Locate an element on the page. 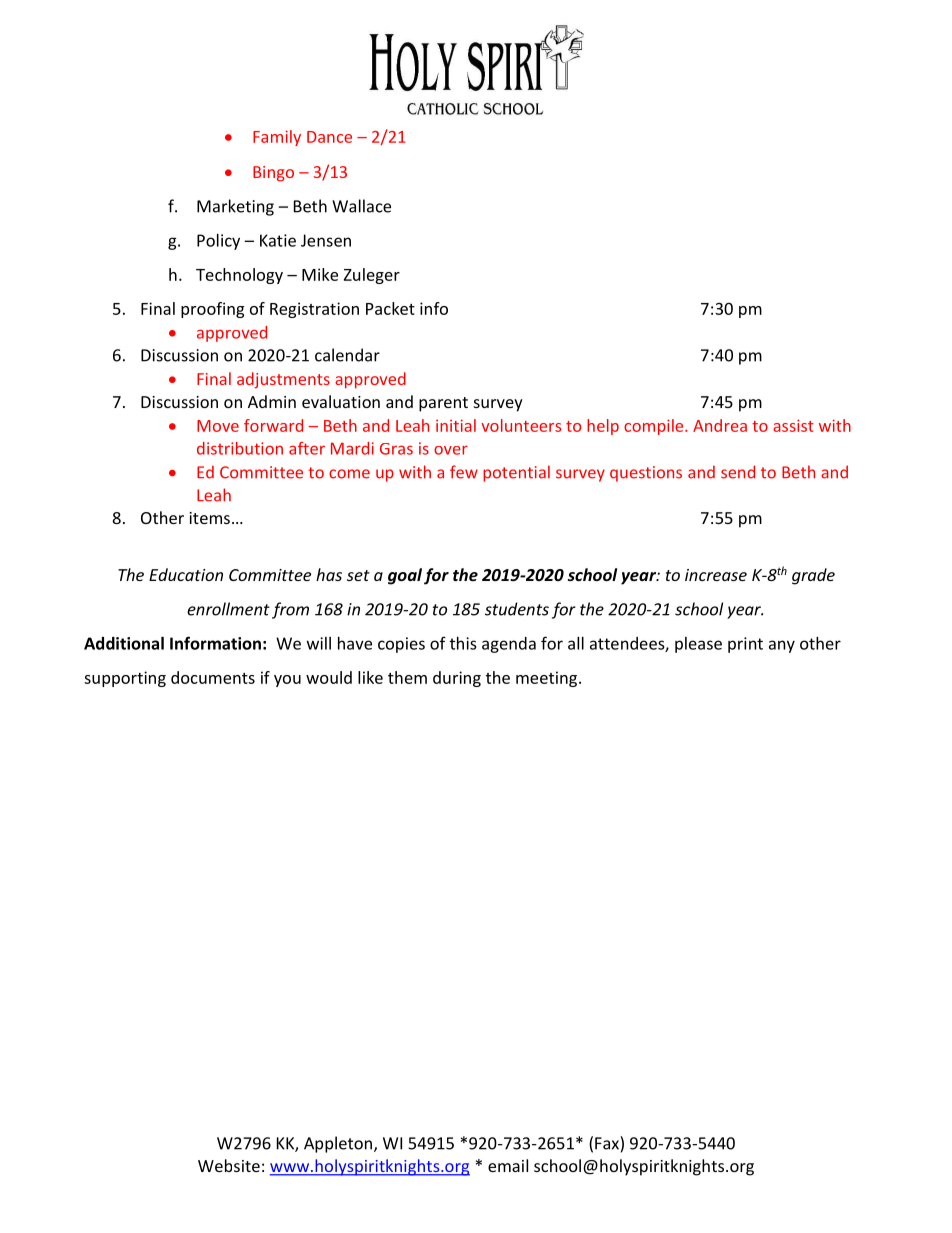  this is located at coordinates (463, 643).
